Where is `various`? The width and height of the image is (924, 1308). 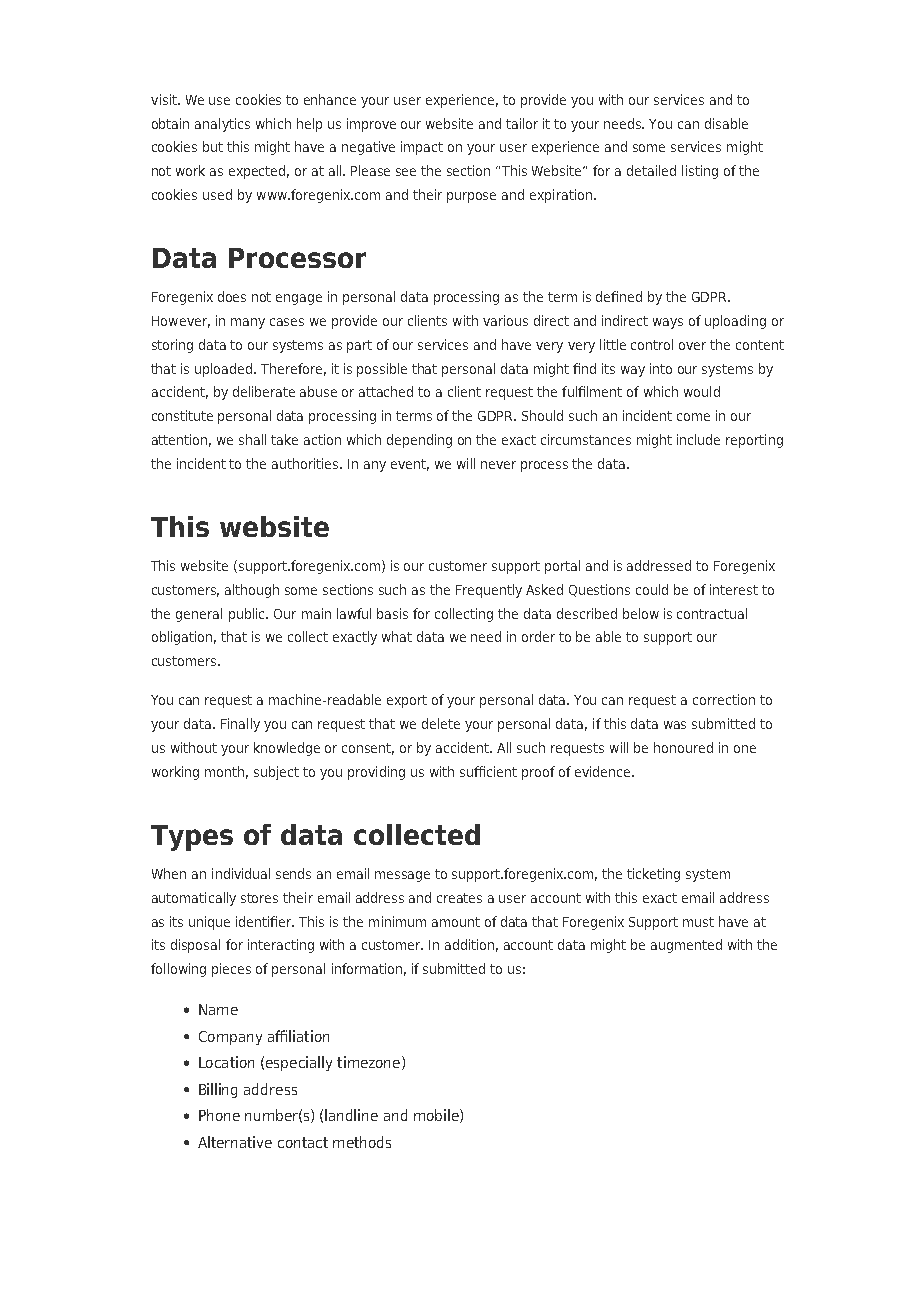
various is located at coordinates (505, 320).
